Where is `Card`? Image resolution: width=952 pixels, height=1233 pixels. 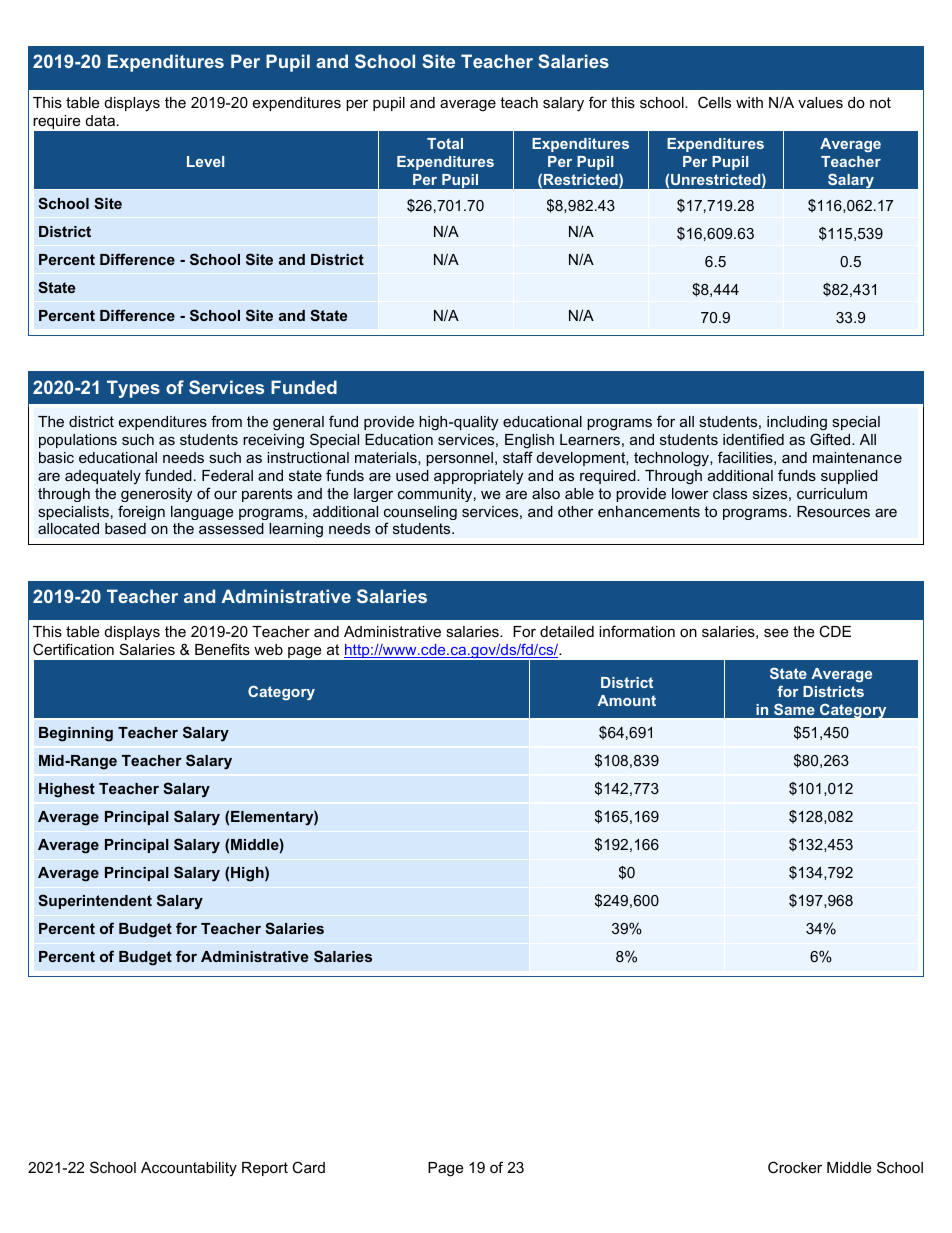
Card is located at coordinates (308, 1167).
